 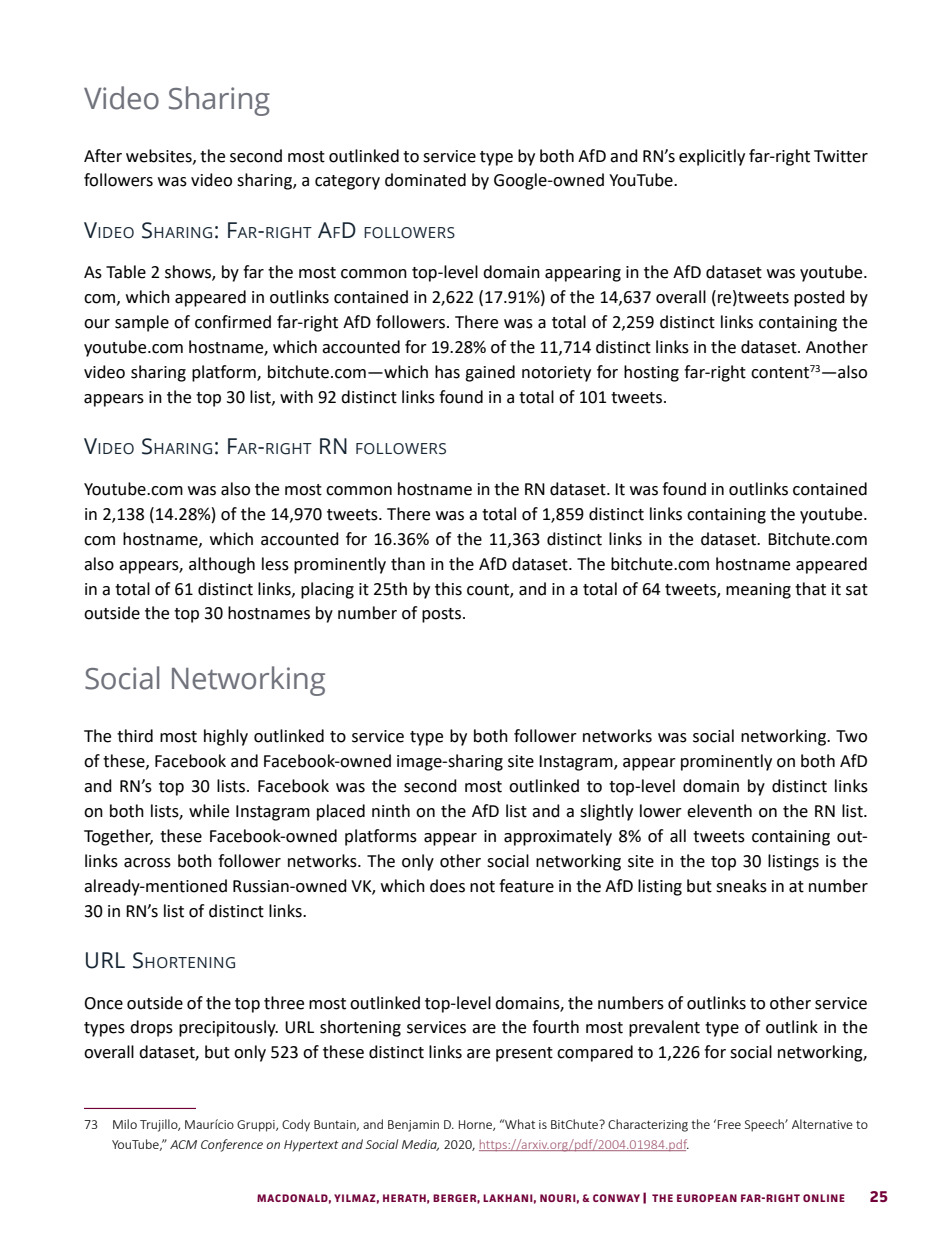 I want to click on explicitly, so click(x=712, y=157).
